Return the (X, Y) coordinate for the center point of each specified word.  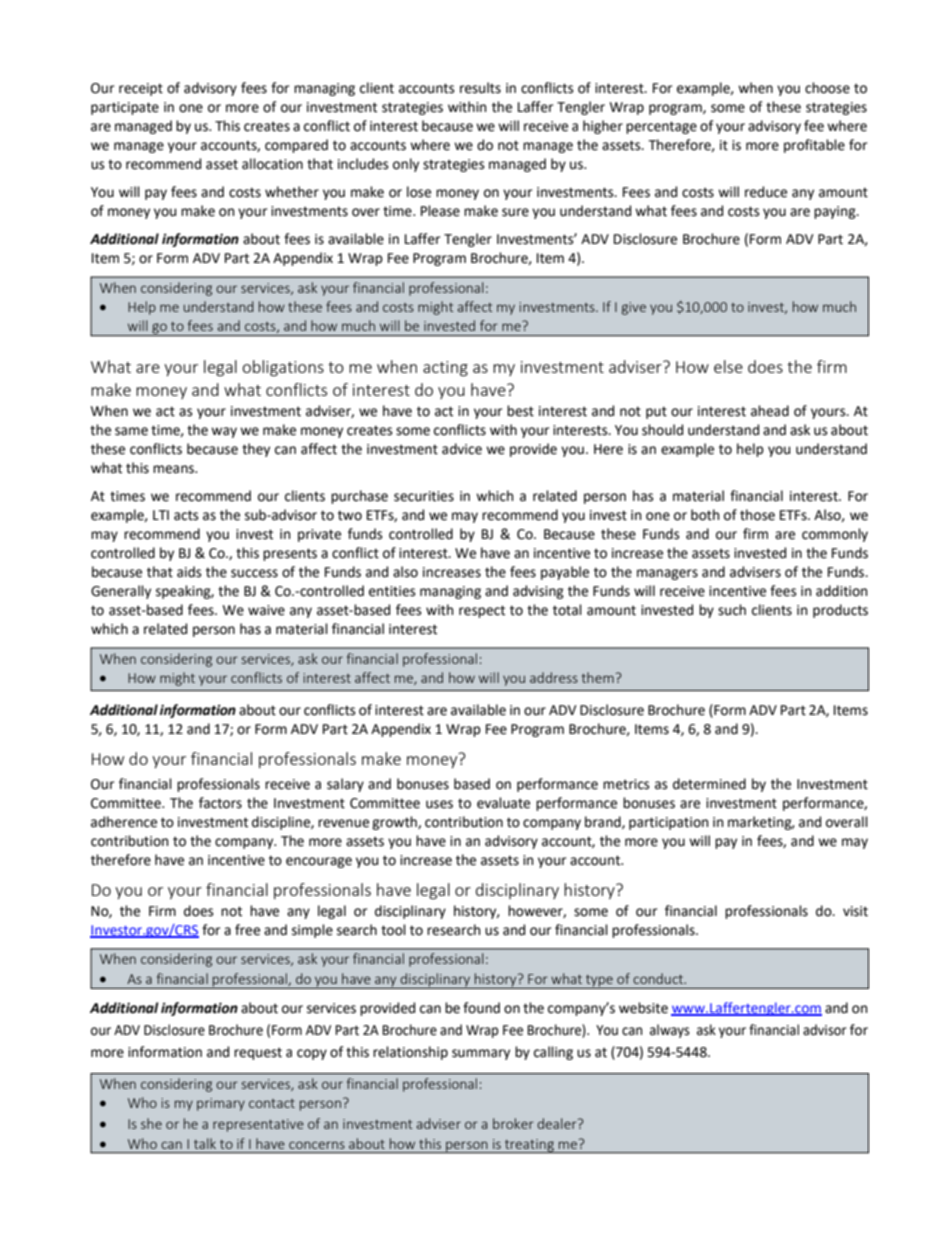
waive (266, 610)
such (732, 610)
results (480, 88)
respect (482, 611)
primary (221, 1104)
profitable (814, 146)
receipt (141, 89)
